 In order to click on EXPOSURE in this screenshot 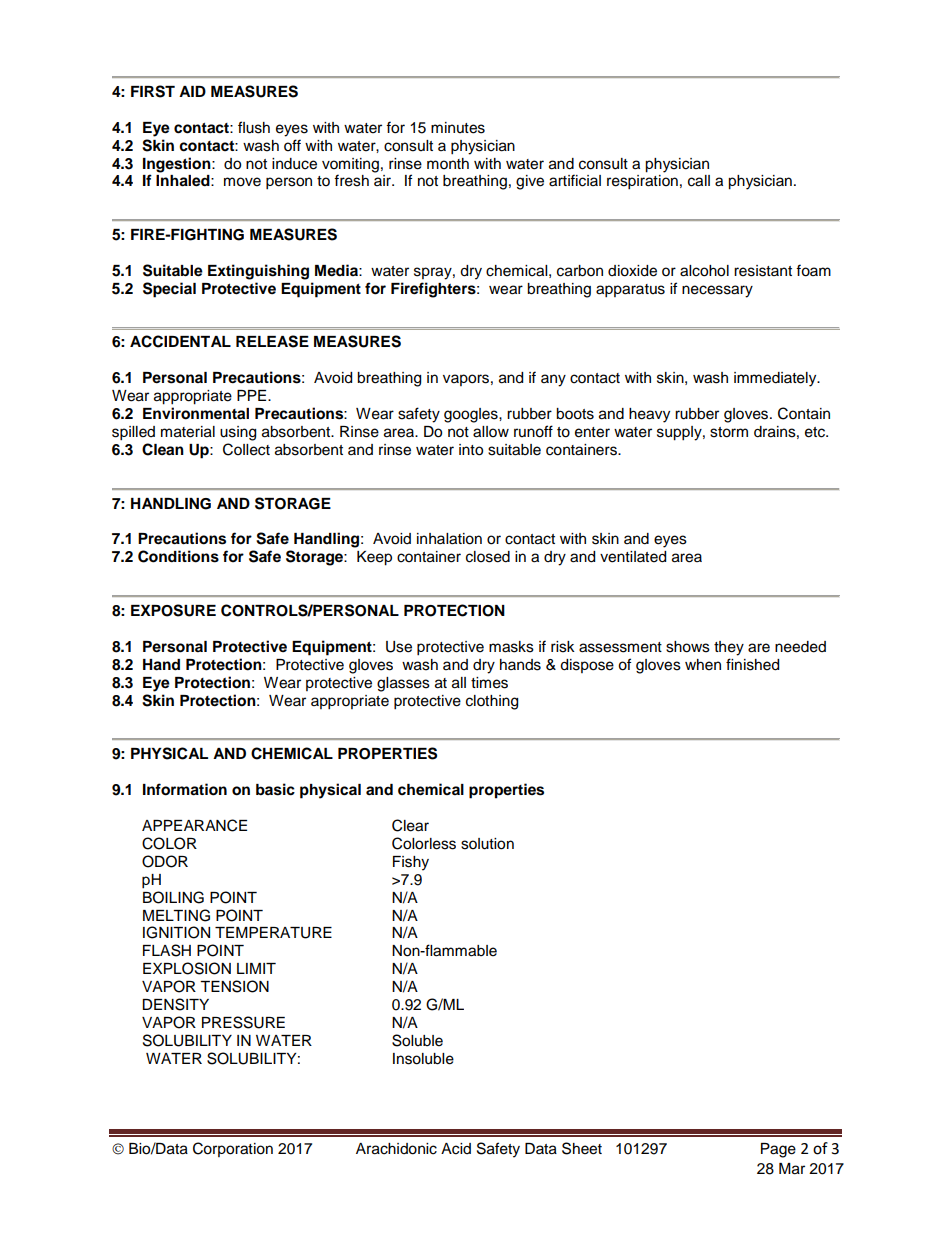, I will do `click(173, 610)`.
